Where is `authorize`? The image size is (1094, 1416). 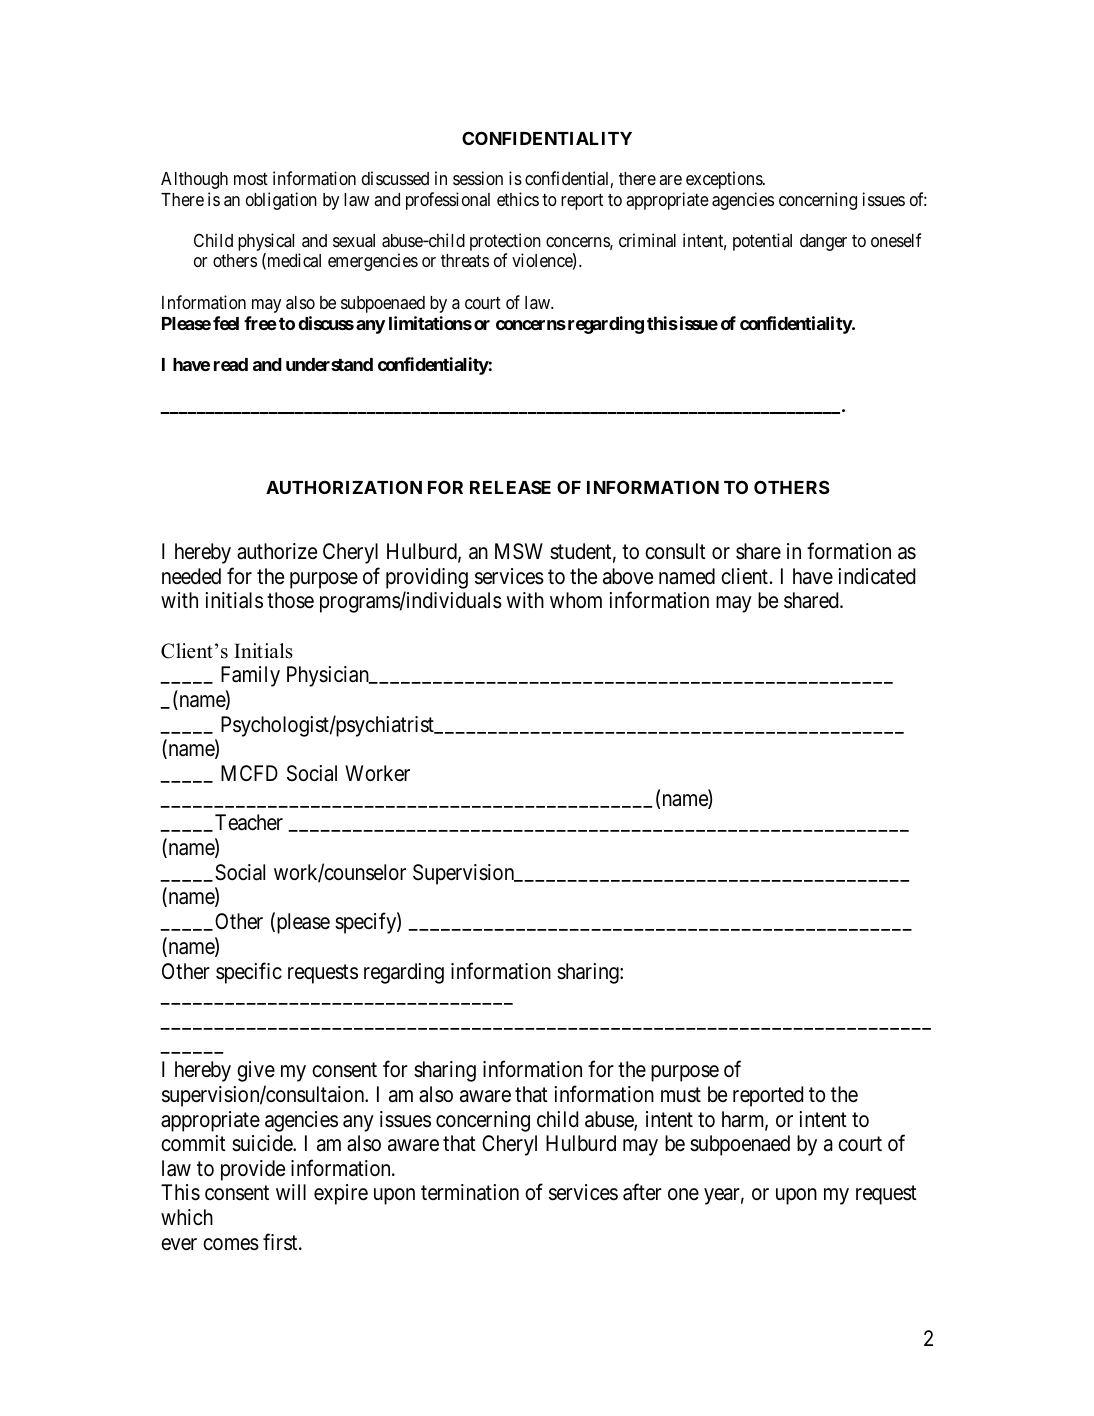
authorize is located at coordinates (277, 551).
